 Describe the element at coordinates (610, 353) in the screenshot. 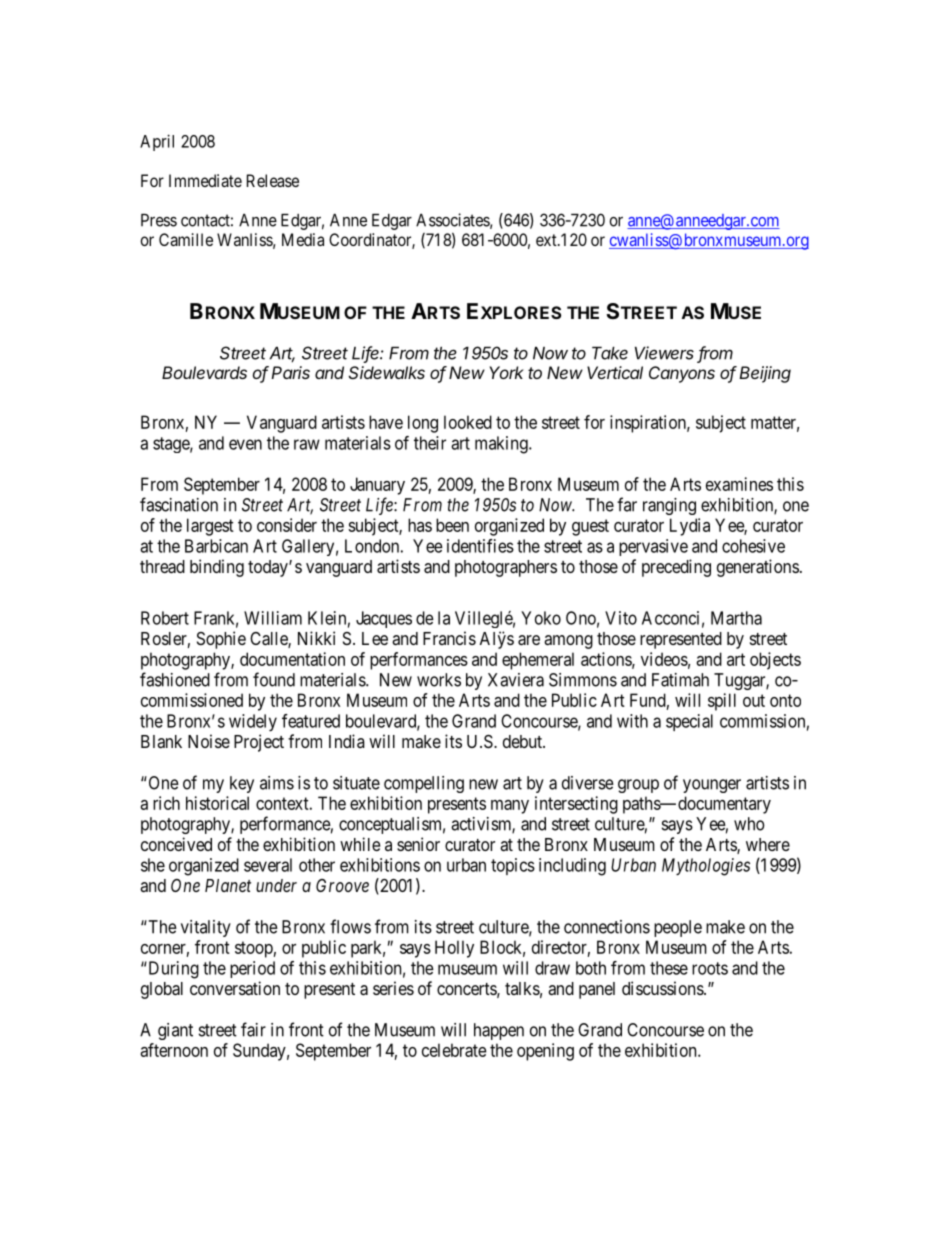

I see `Take` at that location.
